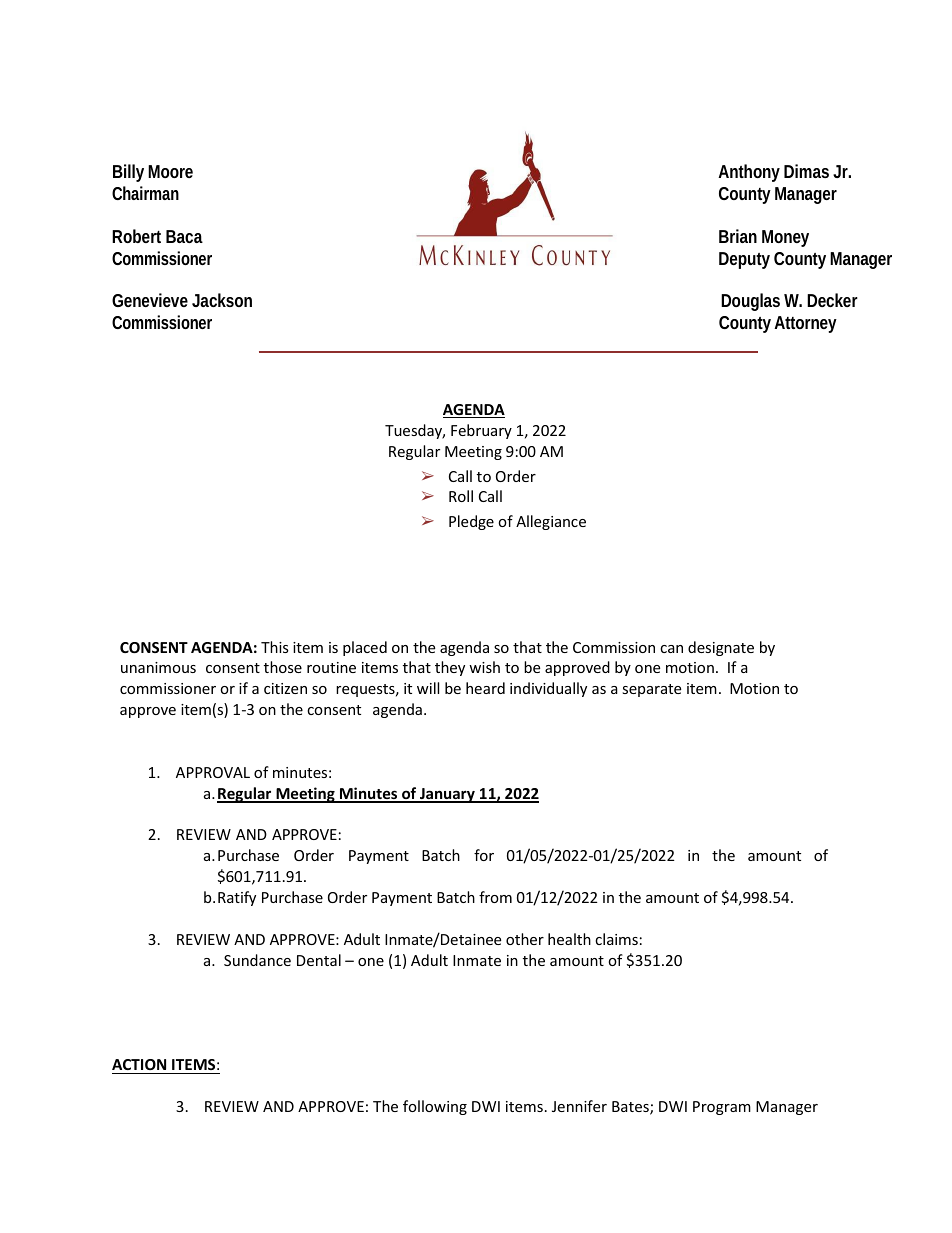 The image size is (952, 1233). Describe the element at coordinates (170, 171) in the document. I see `Moore` at that location.
